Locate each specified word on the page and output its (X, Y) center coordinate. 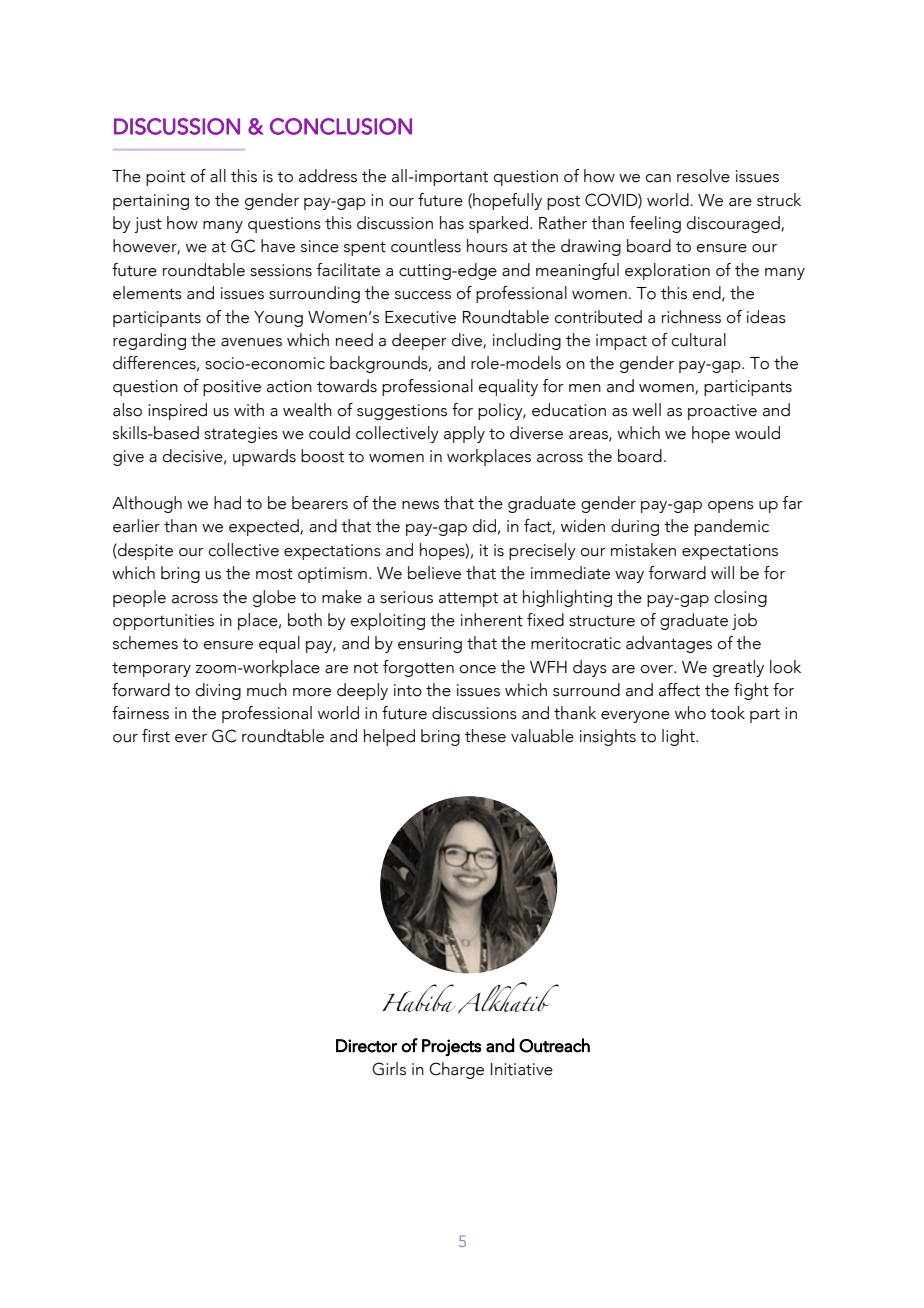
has (452, 223)
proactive (722, 412)
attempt (468, 599)
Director (366, 1046)
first (156, 736)
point (165, 178)
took (727, 713)
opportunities (163, 622)
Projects (452, 1047)
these (485, 736)
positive (232, 388)
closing (740, 598)
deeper (419, 341)
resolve (703, 176)
